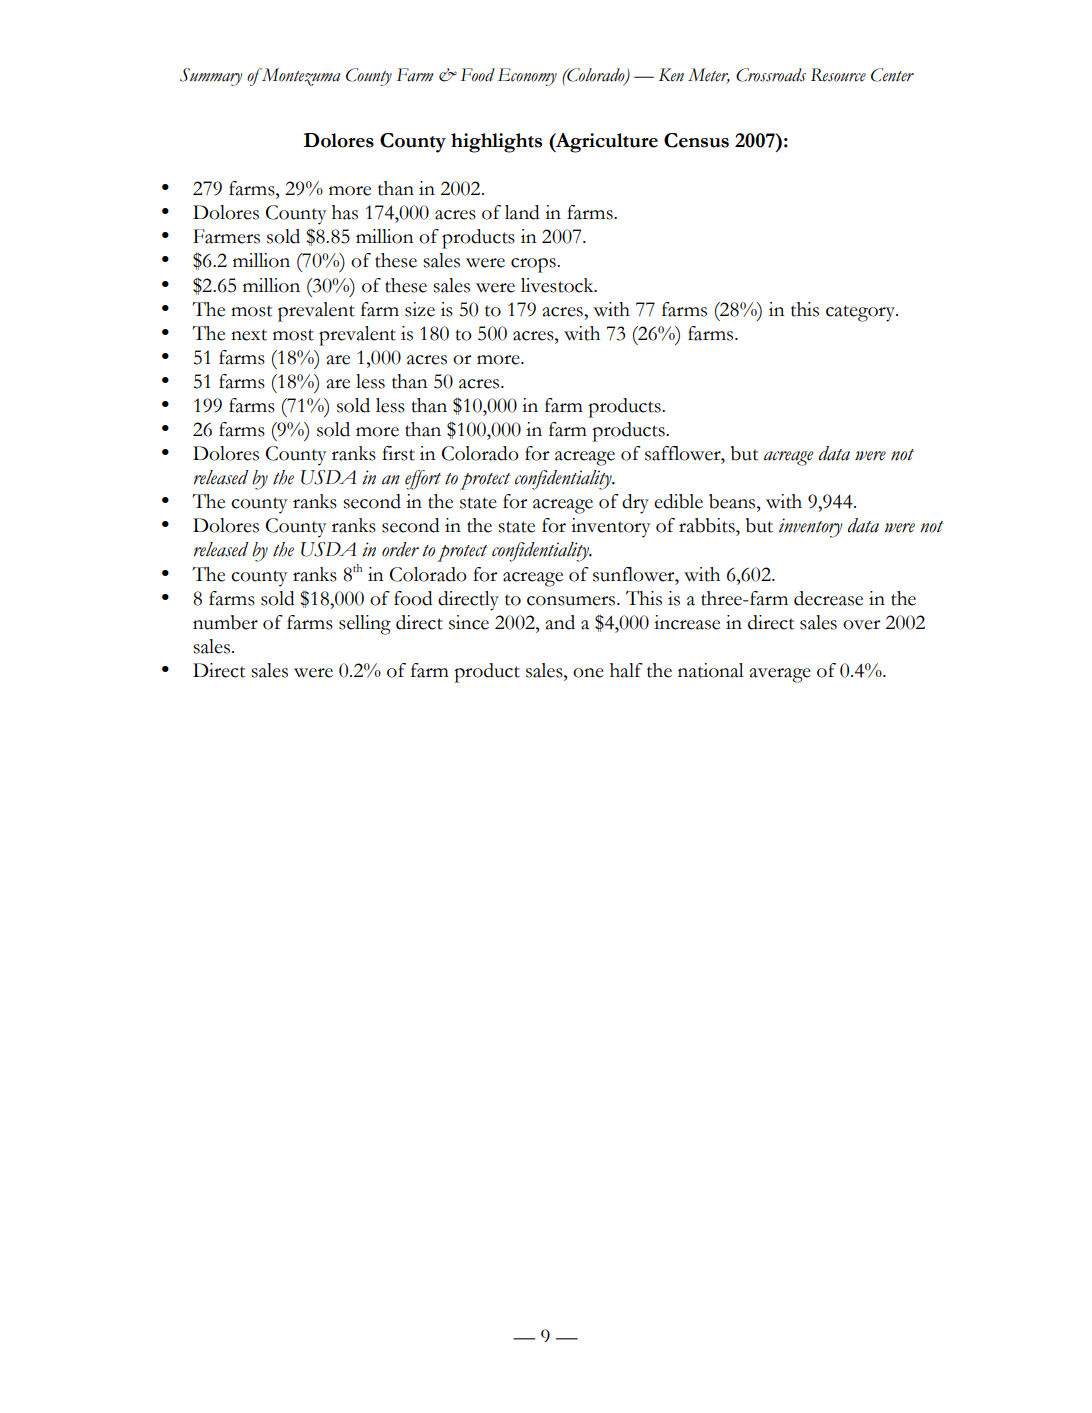 Image resolution: width=1092 pixels, height=1413 pixels. I want to click on size, so click(420, 309).
